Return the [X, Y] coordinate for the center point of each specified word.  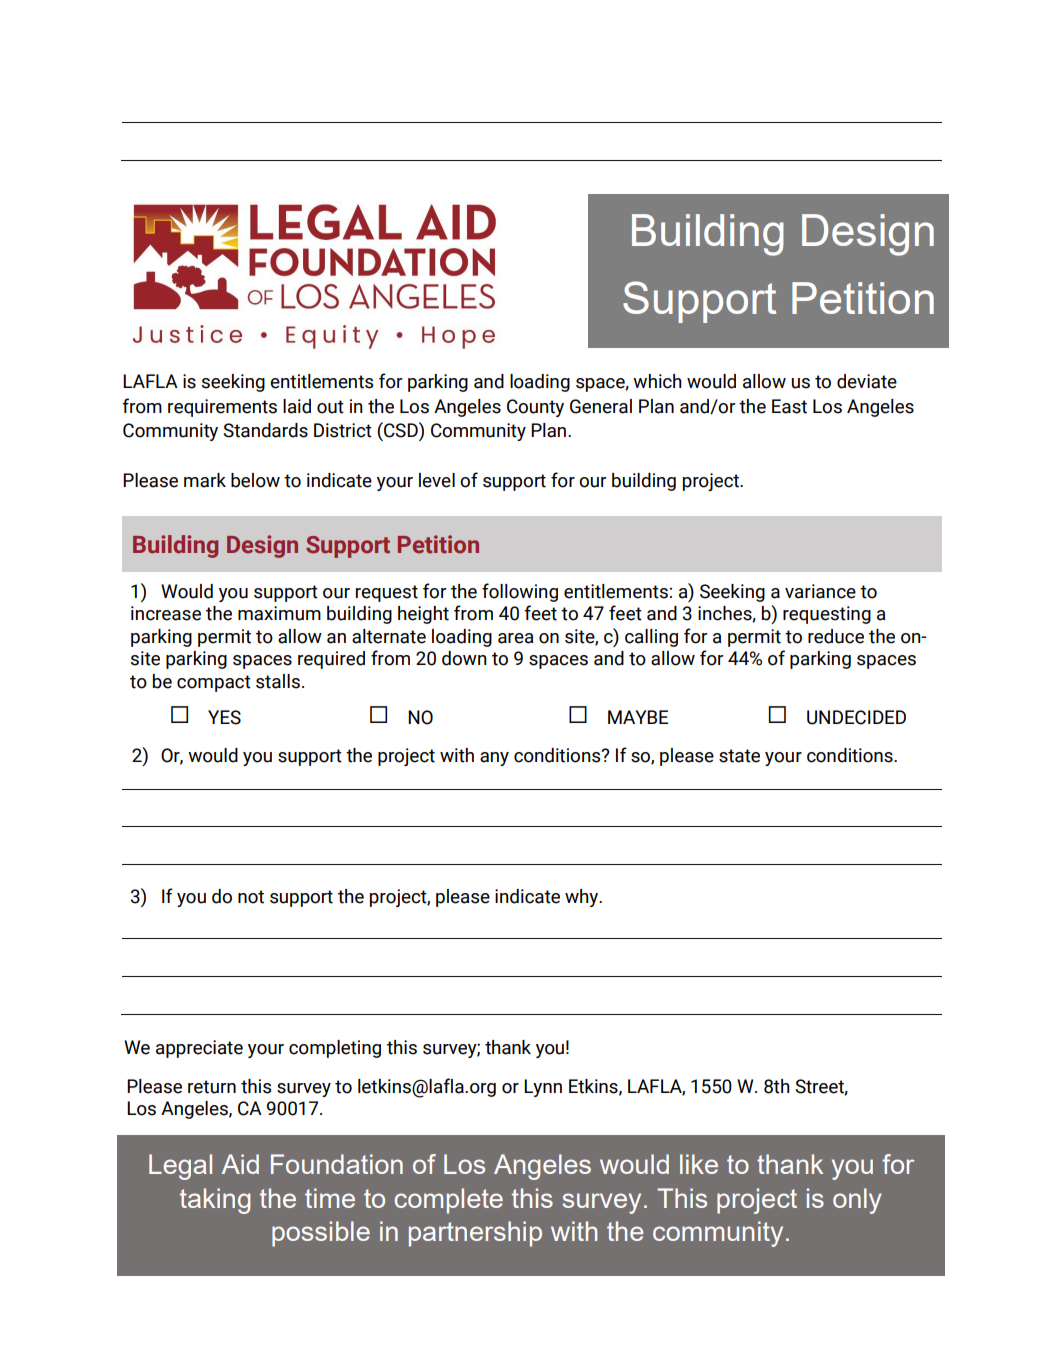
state [739, 756]
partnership [475, 1234]
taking [215, 1201]
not [251, 897]
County [535, 408]
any [494, 759]
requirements [222, 408]
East [789, 406]
